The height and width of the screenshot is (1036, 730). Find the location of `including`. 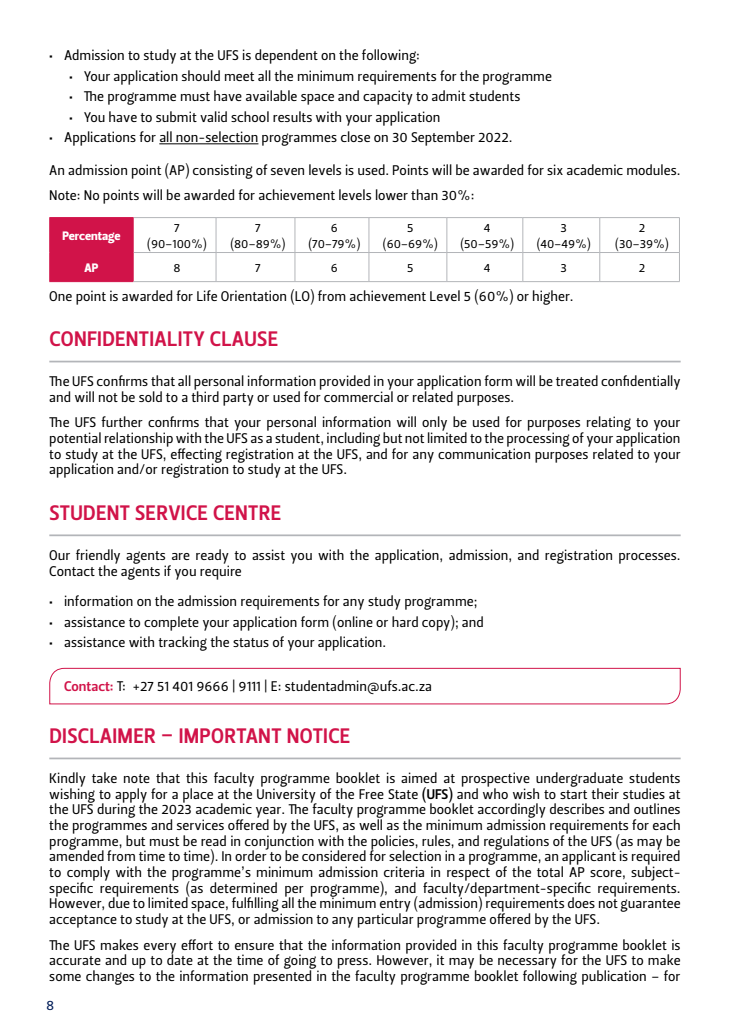

including is located at coordinates (353, 439).
